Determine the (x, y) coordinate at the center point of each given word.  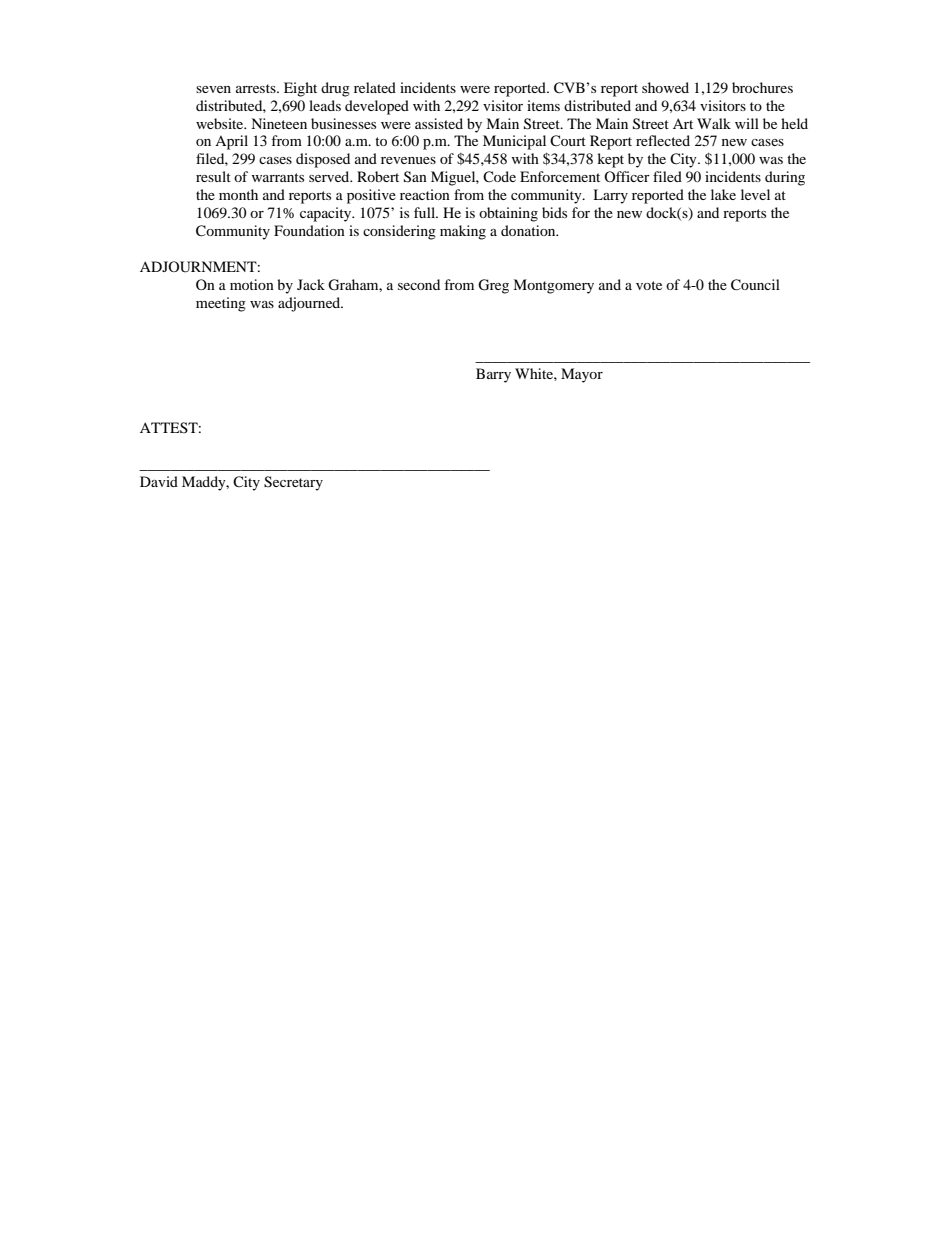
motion (252, 284)
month (238, 194)
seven (213, 89)
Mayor (582, 375)
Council (755, 285)
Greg (493, 286)
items (543, 105)
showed (665, 87)
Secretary (293, 483)
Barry (493, 375)
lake (723, 194)
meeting (221, 304)
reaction (425, 194)
